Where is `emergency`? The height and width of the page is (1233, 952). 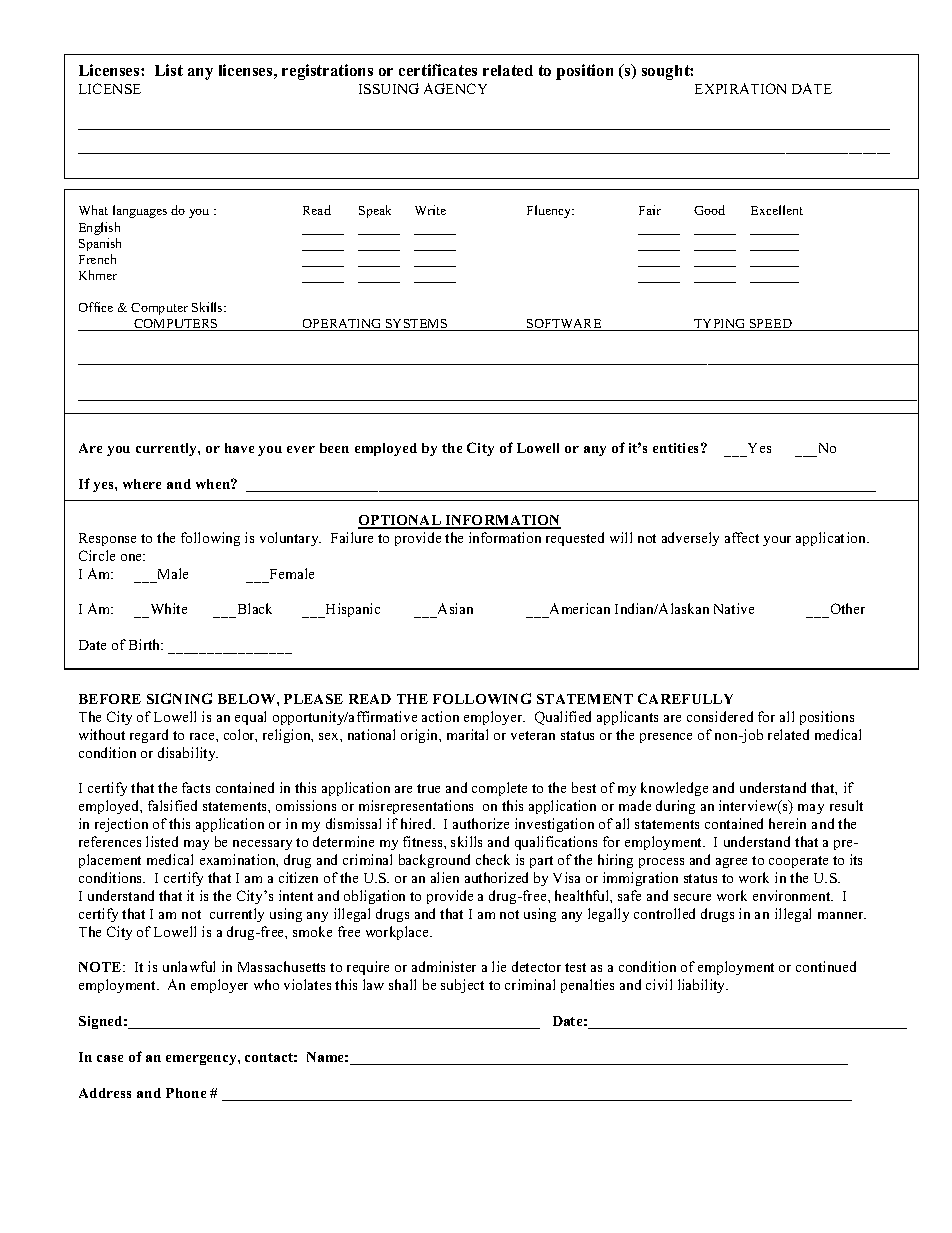 emergency is located at coordinates (202, 1060).
